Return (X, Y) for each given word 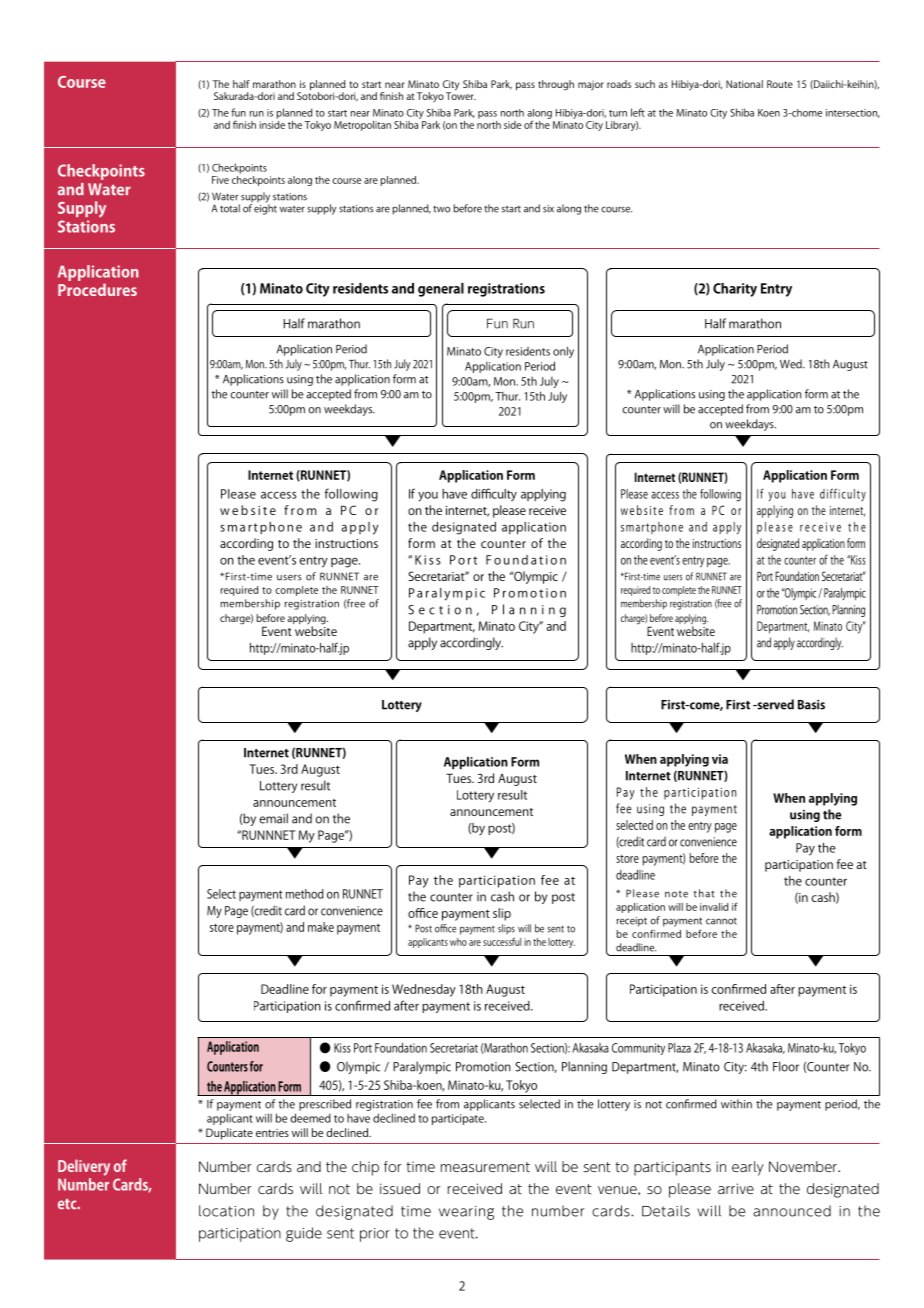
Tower (461, 95)
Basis (811, 705)
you (428, 497)
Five (220, 180)
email (274, 818)
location (226, 1211)
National (744, 84)
